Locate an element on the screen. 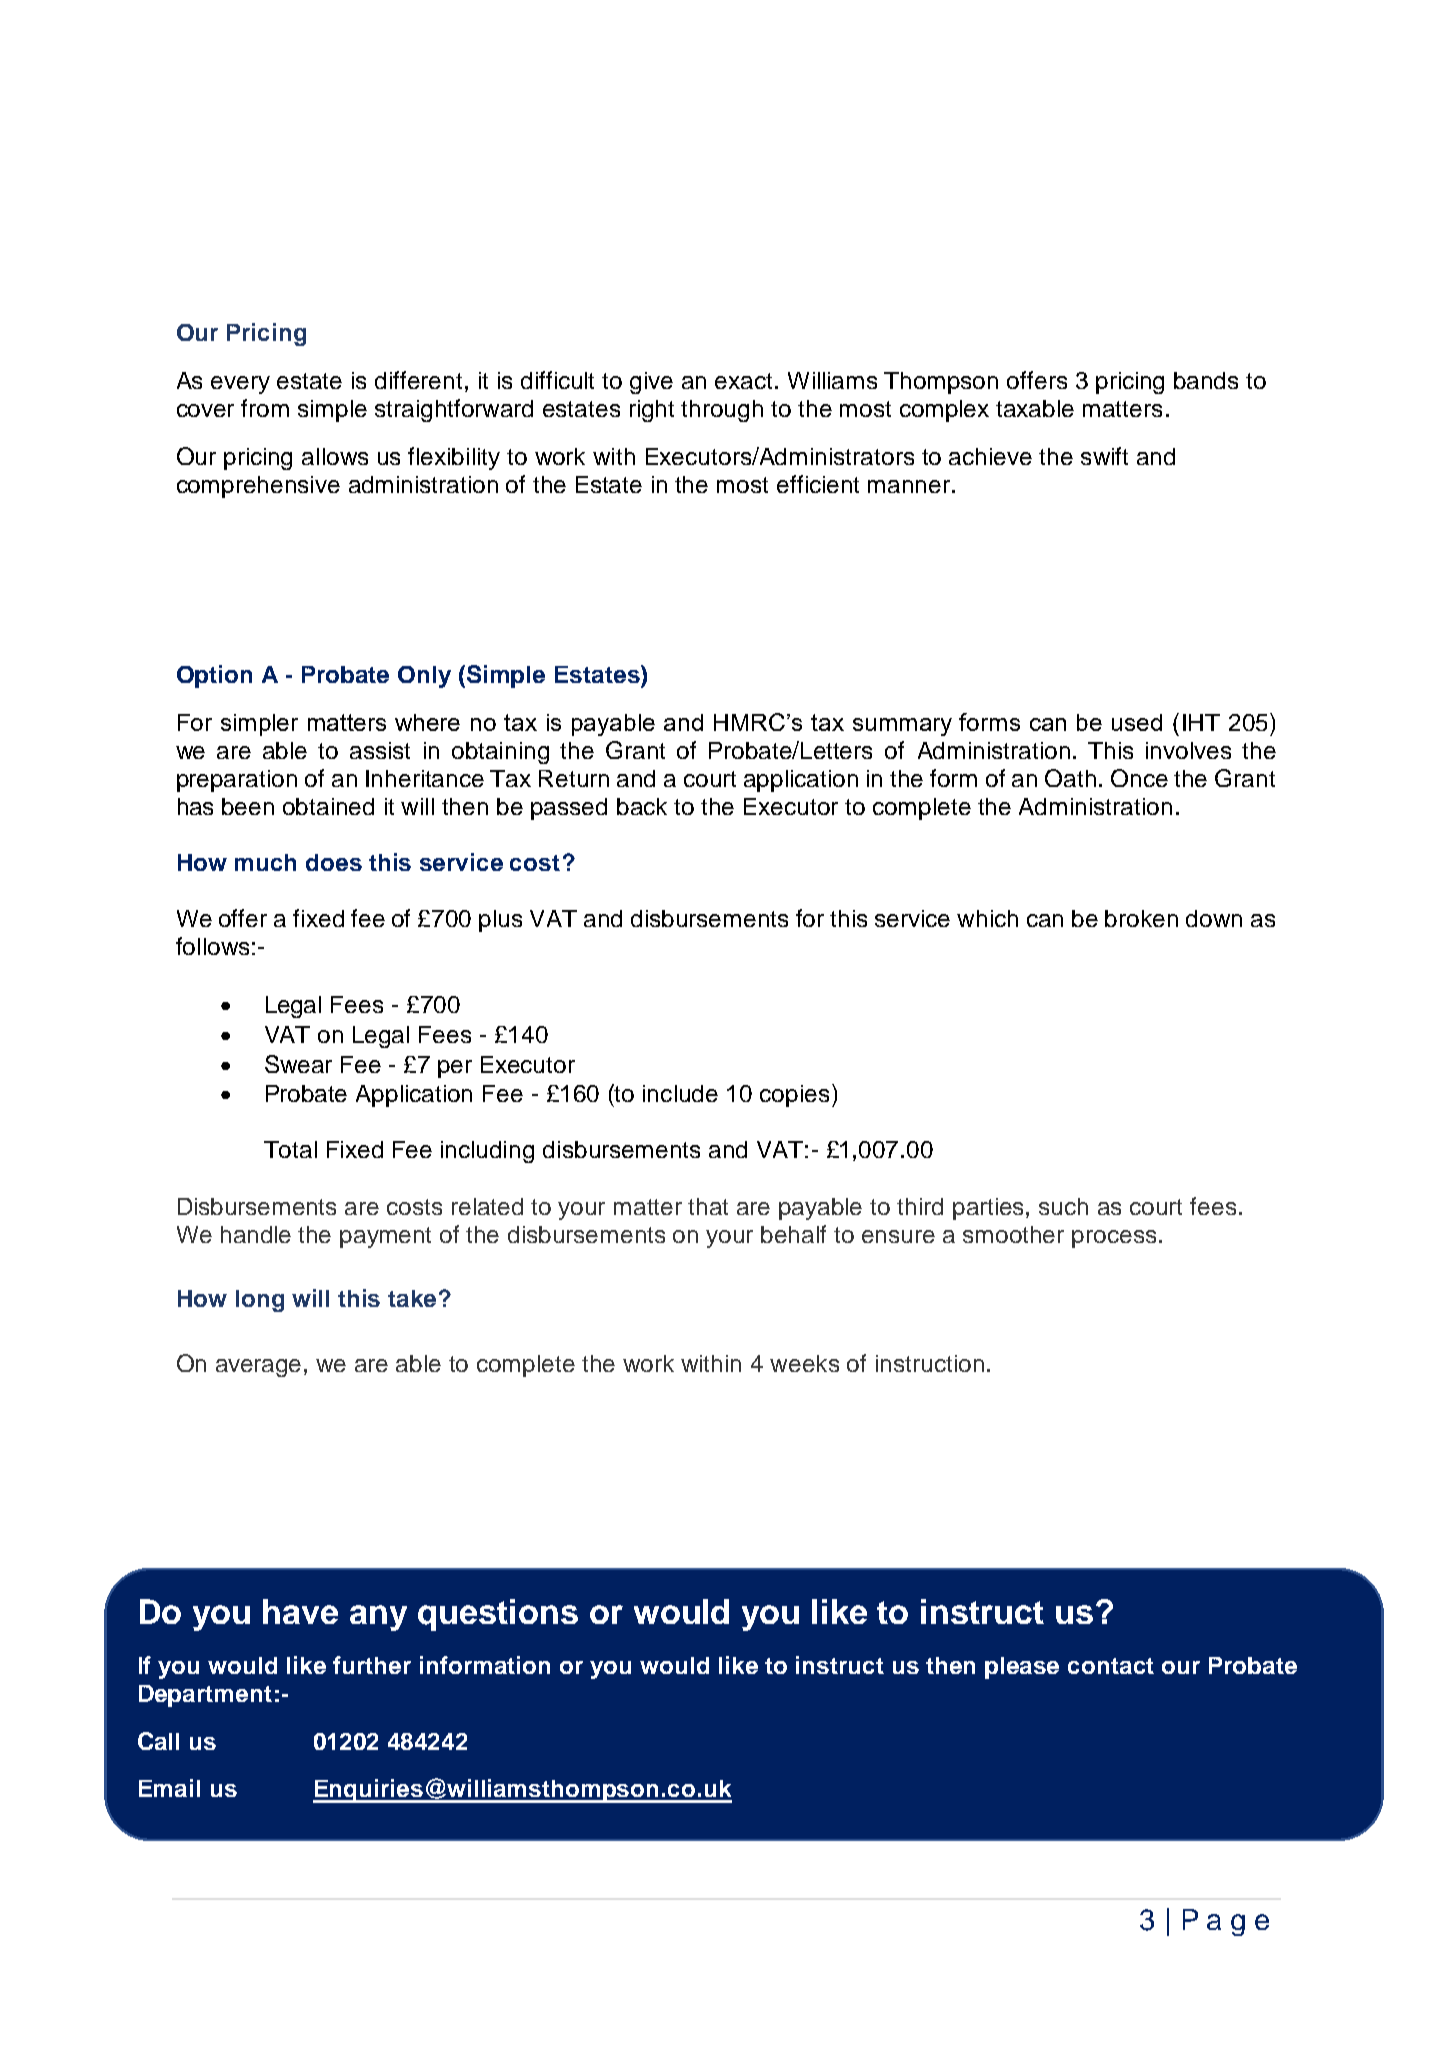 This screenshot has width=1453, height=2055. Email is located at coordinates (169, 1788).
